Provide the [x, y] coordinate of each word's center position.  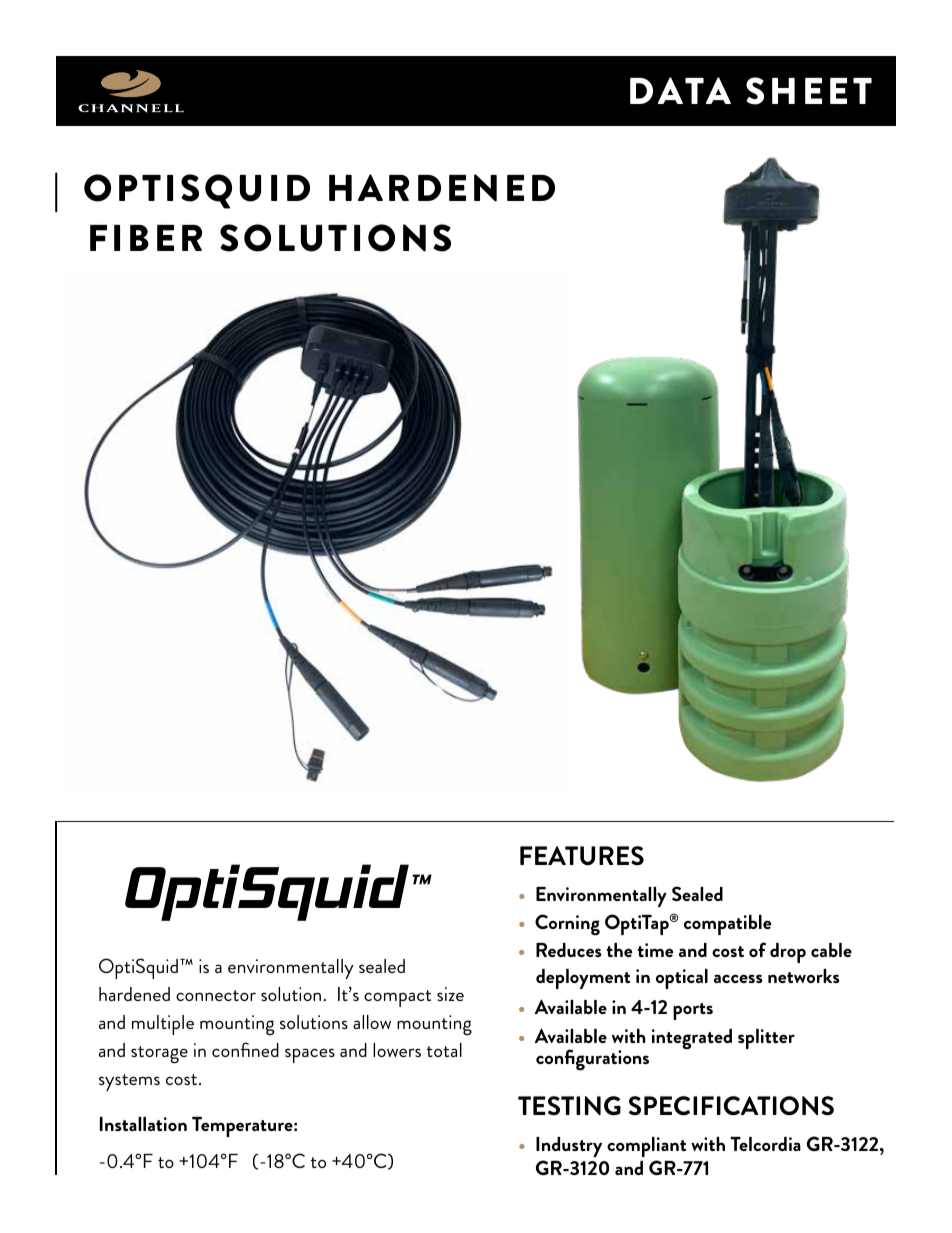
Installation [143, 1124]
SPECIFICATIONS [731, 1106]
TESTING [569, 1106]
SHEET [809, 91]
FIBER [146, 238]
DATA [680, 90]
